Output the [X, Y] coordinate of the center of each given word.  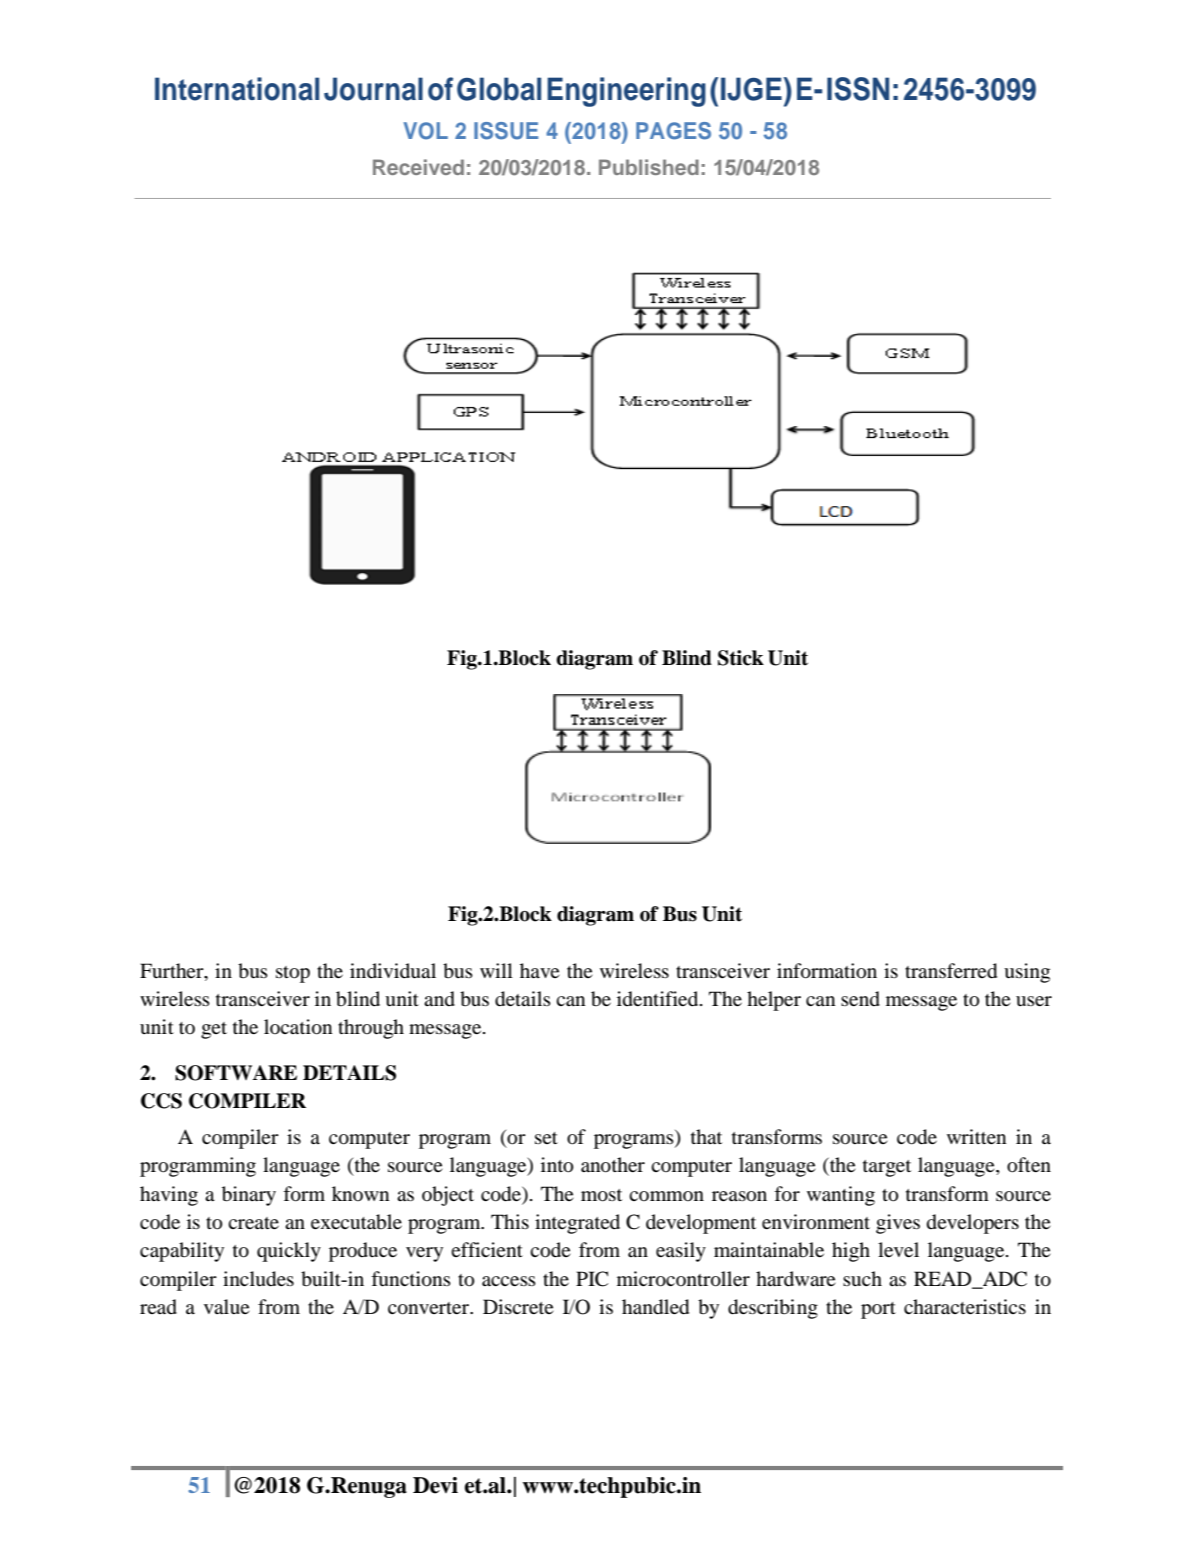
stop [293, 974]
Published [649, 167]
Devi [435, 1485]
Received [418, 167]
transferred [951, 971]
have [539, 970]
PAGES [673, 131]
